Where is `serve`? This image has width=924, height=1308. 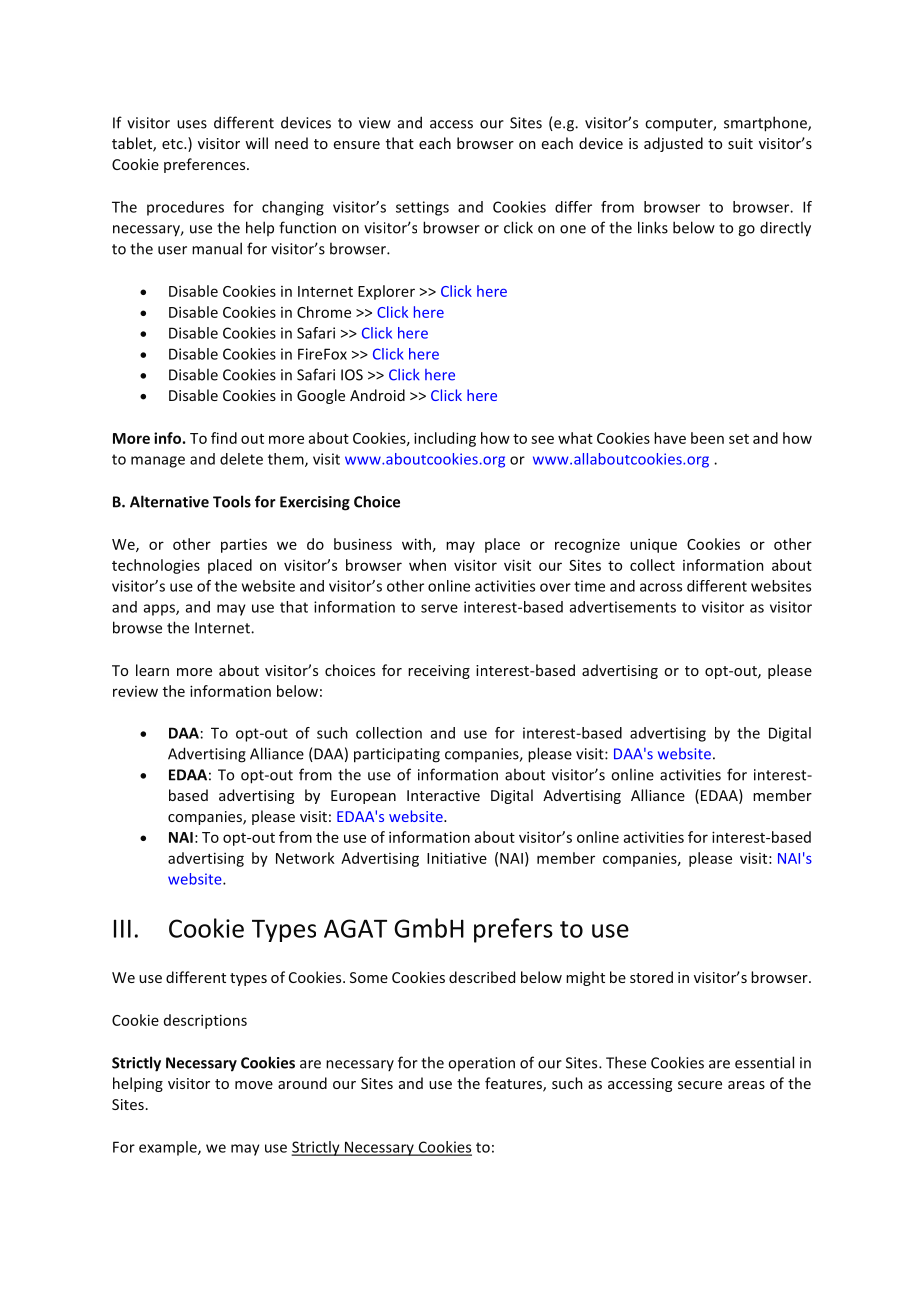 serve is located at coordinates (439, 608).
